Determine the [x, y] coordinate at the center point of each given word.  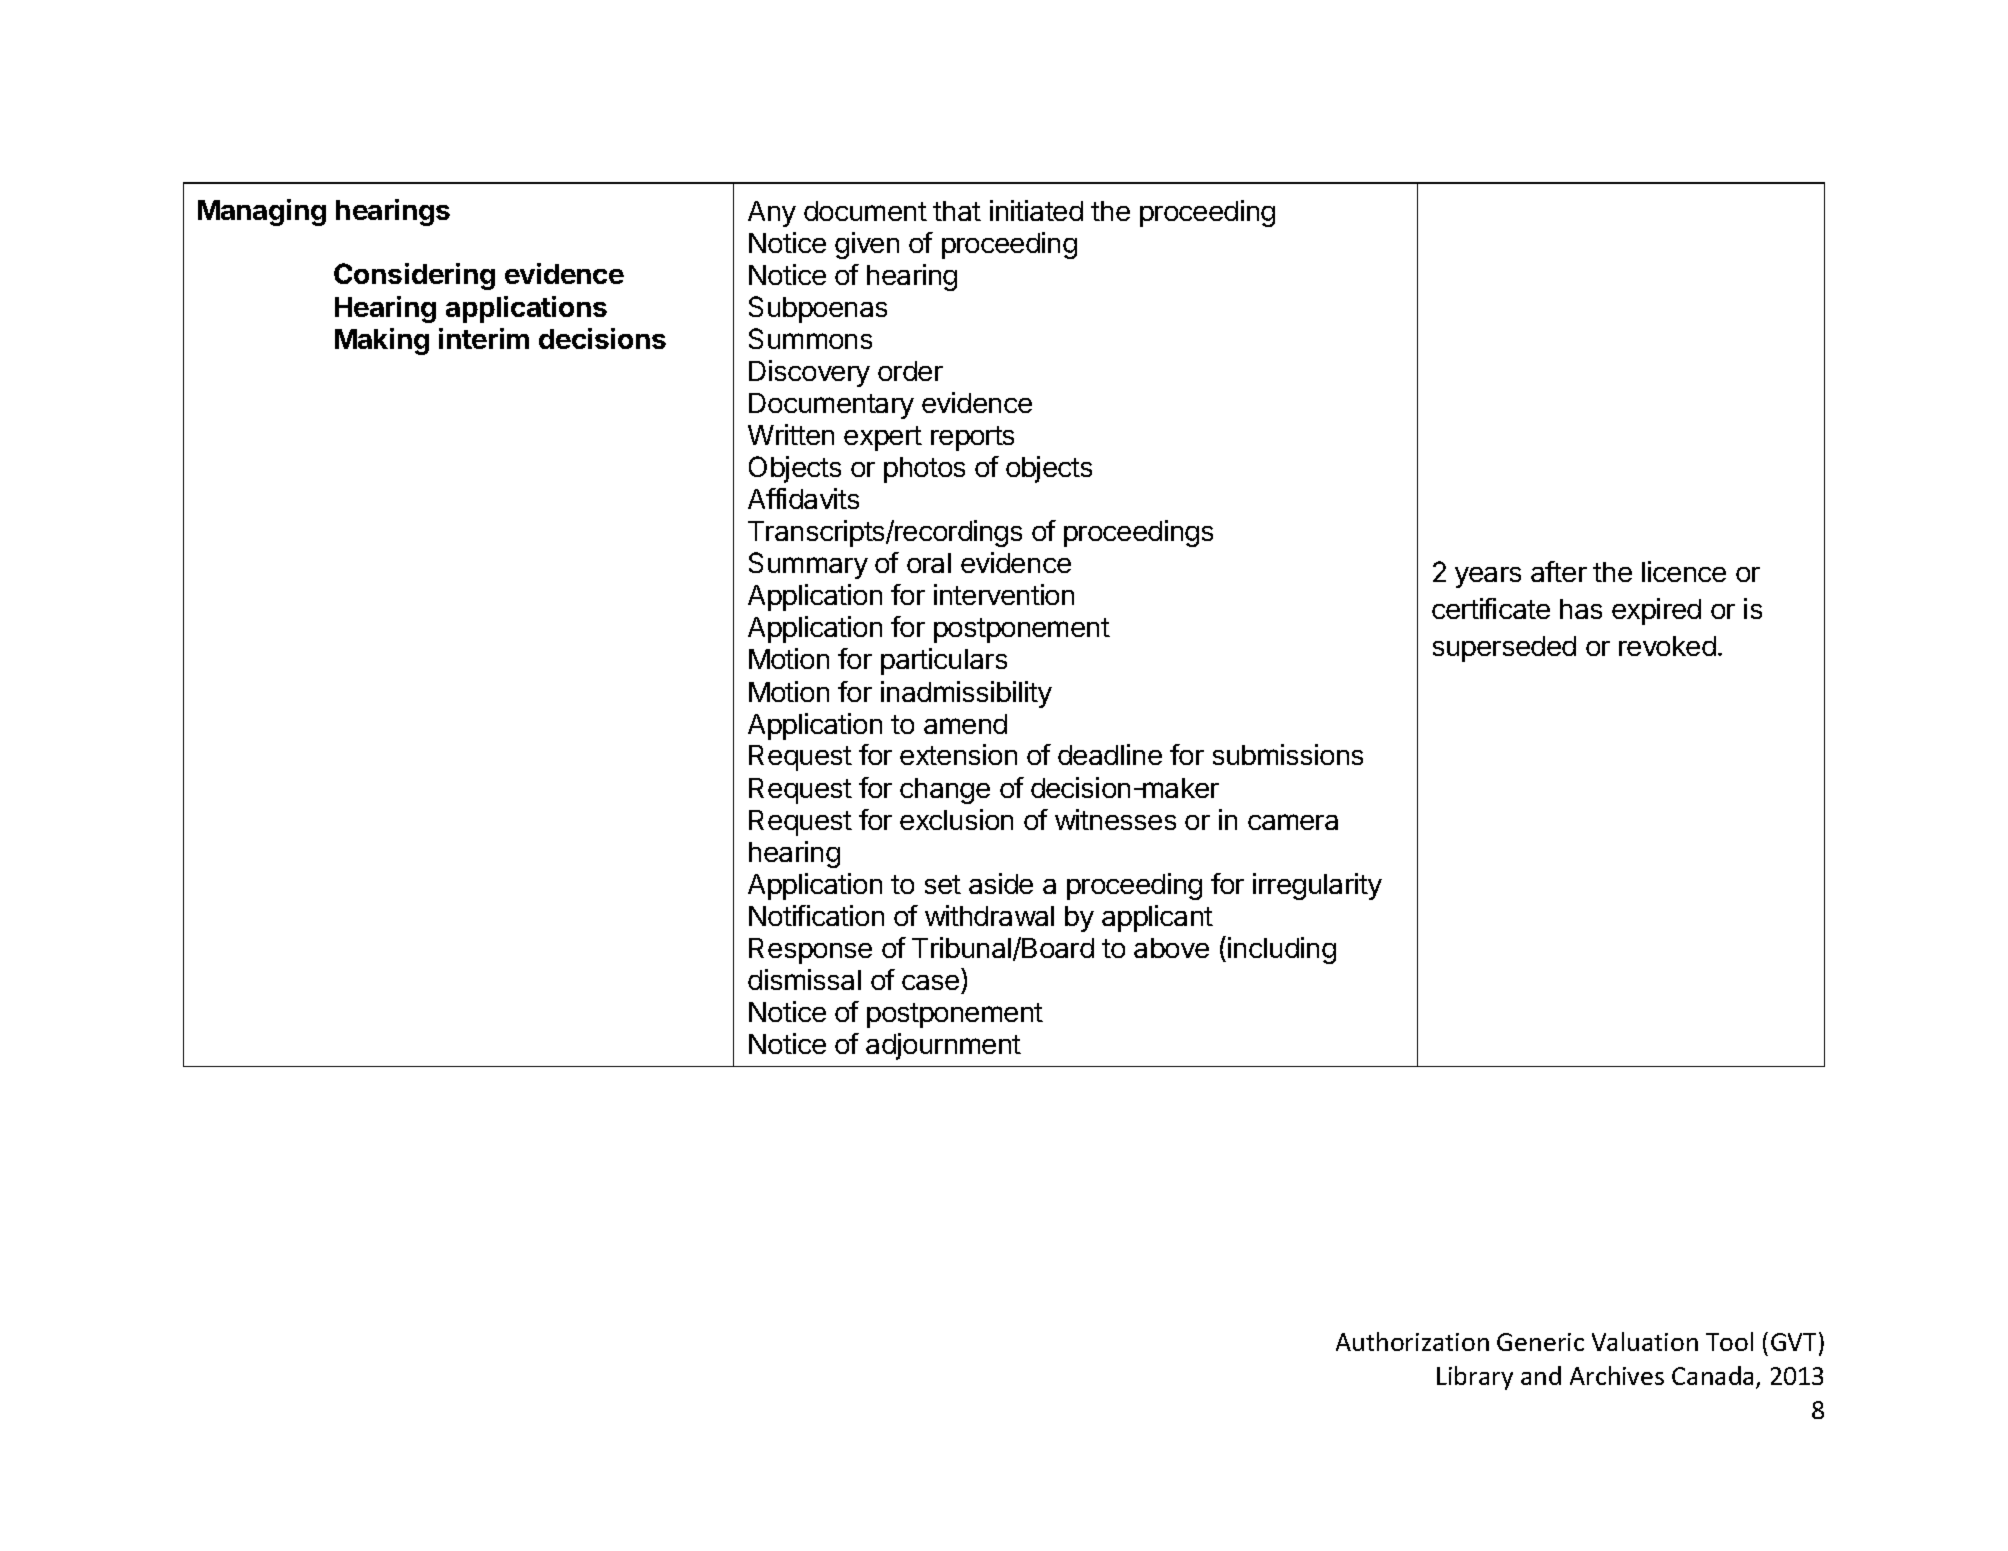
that [957, 211]
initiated [1036, 210]
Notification [816, 915]
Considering [414, 276]
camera [1293, 822]
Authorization [1412, 1341]
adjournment [943, 1046]
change [945, 791]
